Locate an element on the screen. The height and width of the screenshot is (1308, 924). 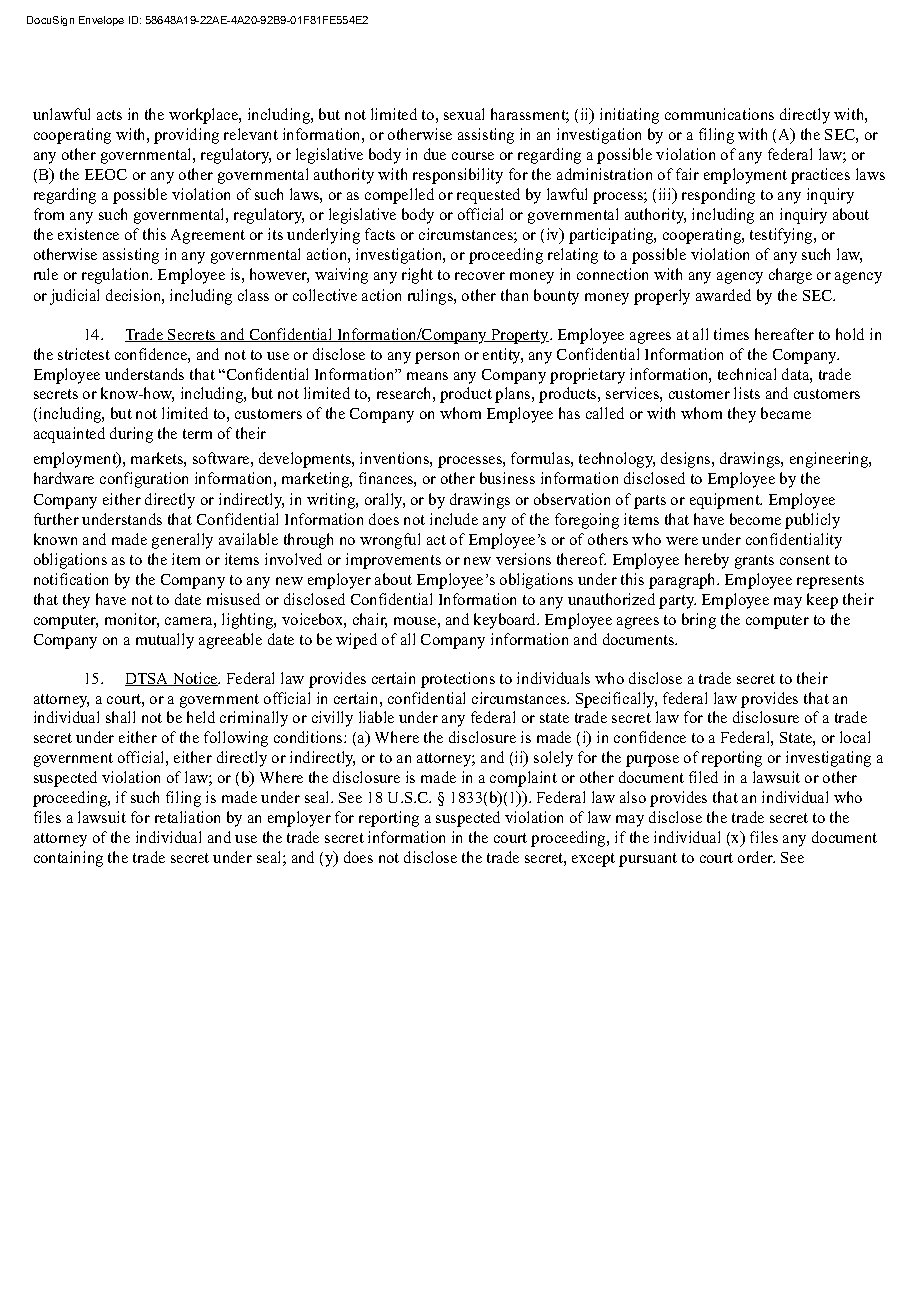
retaliation is located at coordinates (187, 817).
